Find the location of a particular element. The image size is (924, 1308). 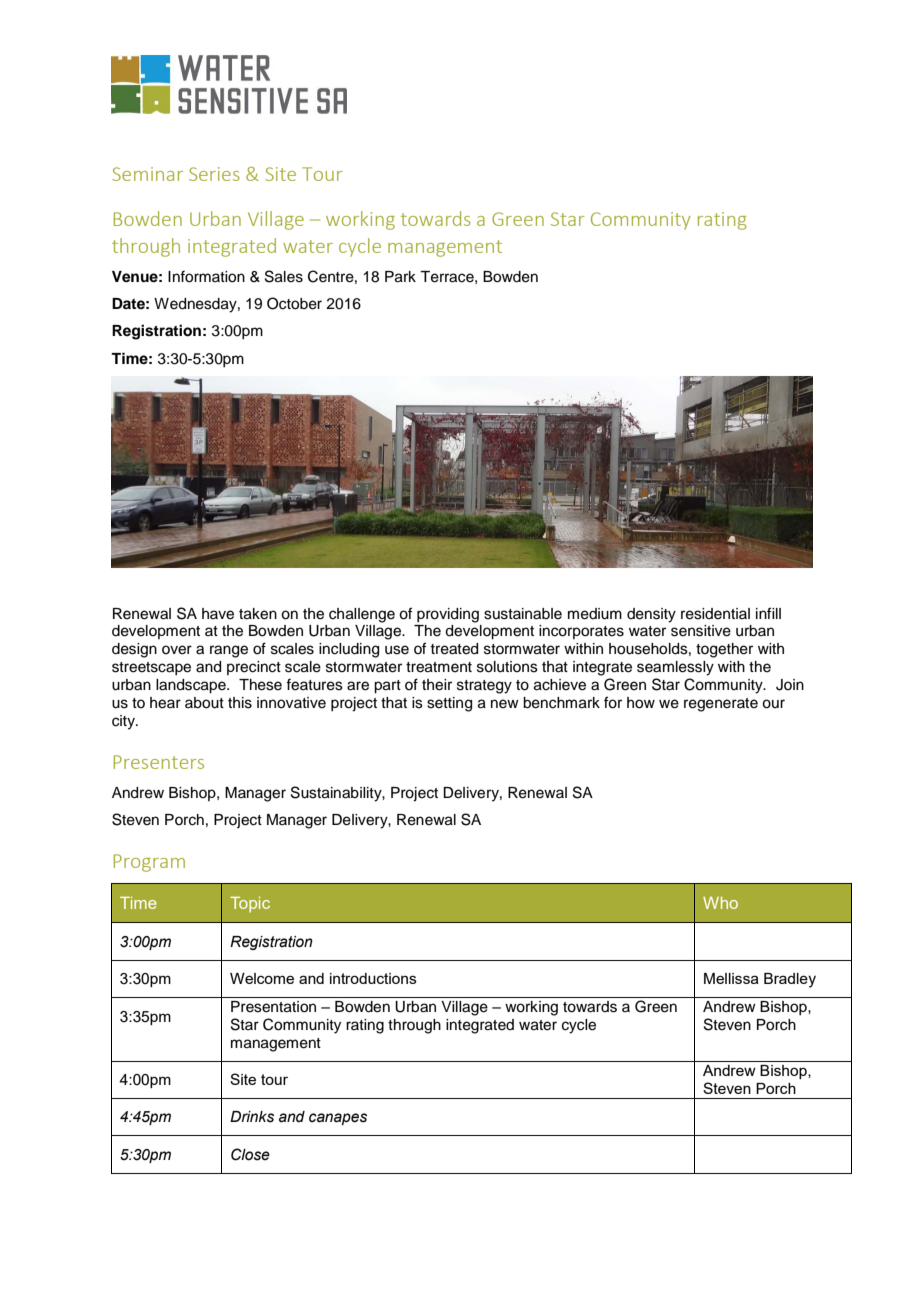

residential is located at coordinates (715, 614).
